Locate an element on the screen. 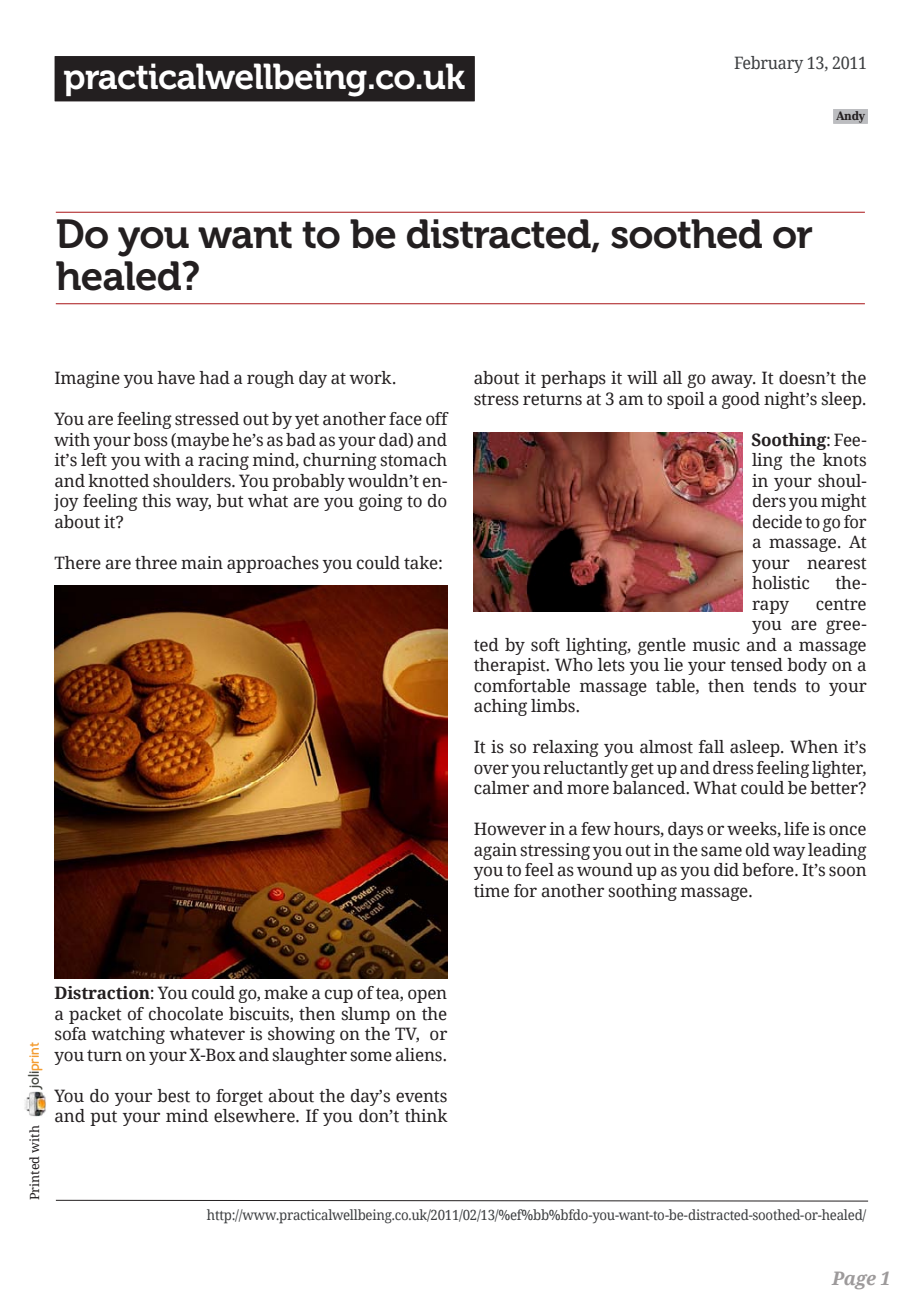 The image size is (924, 1308). tensed is located at coordinates (756, 665).
